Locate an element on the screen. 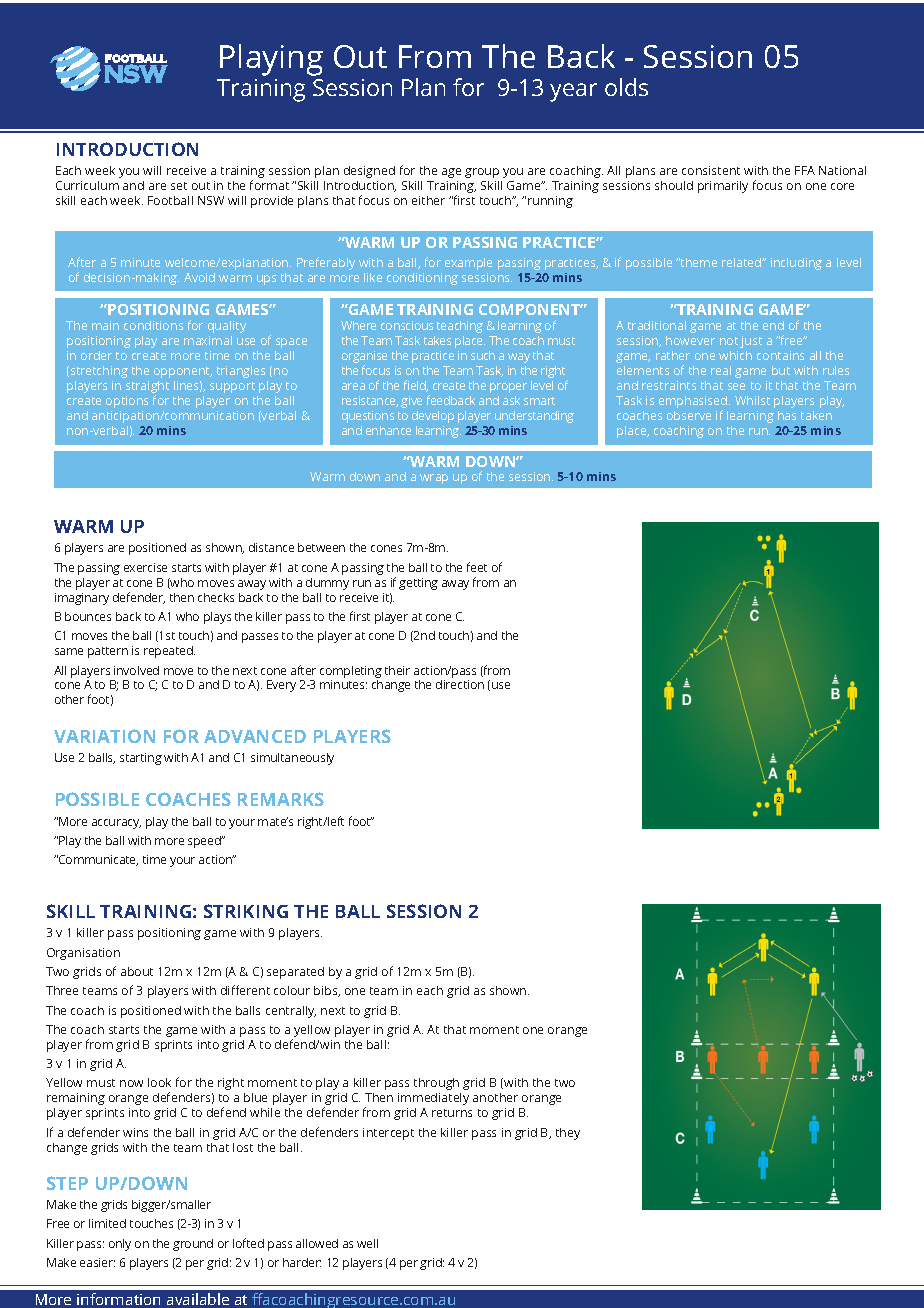  set is located at coordinates (179, 186).
